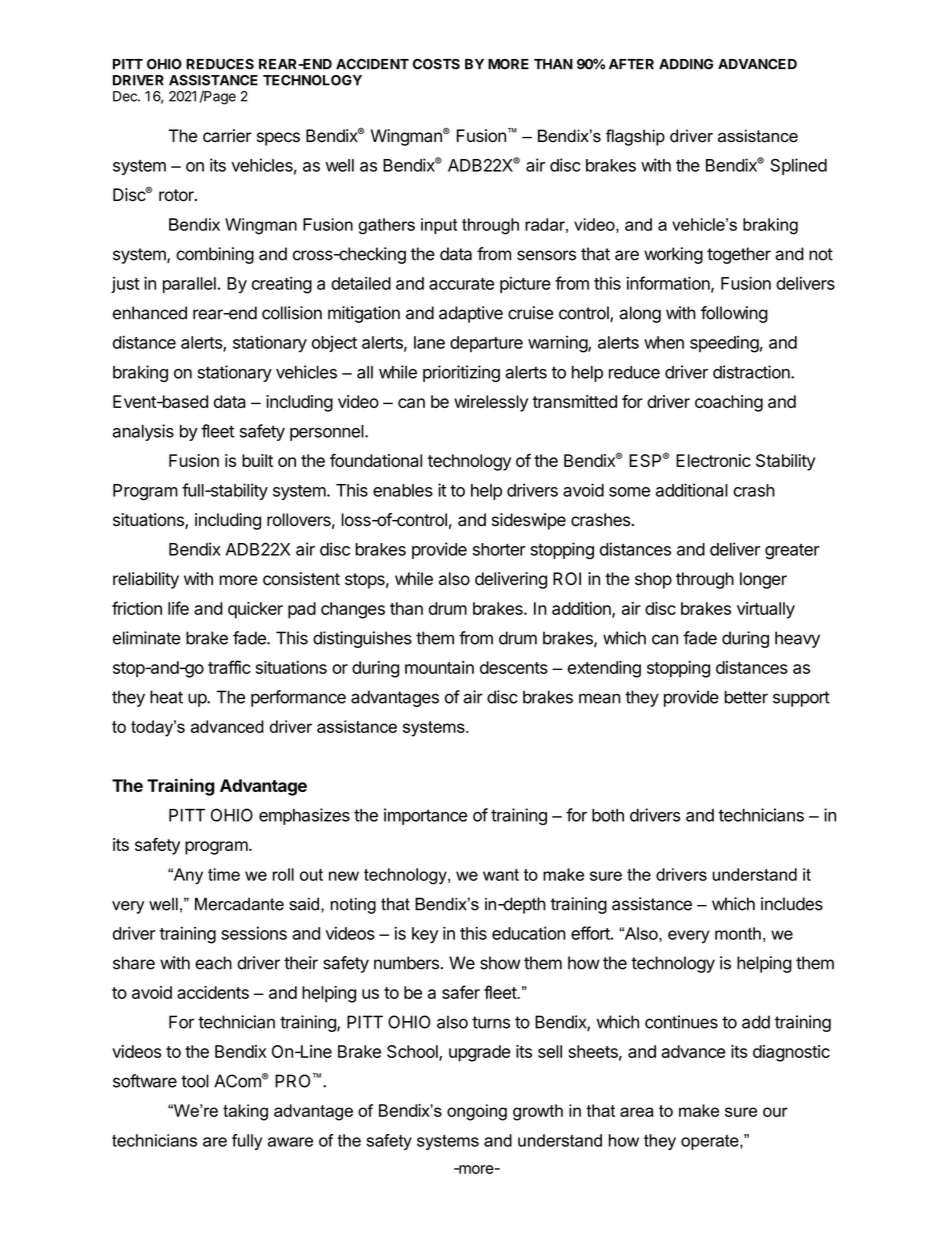 This screenshot has height=1233, width=952. I want to click on mountain, so click(439, 667).
